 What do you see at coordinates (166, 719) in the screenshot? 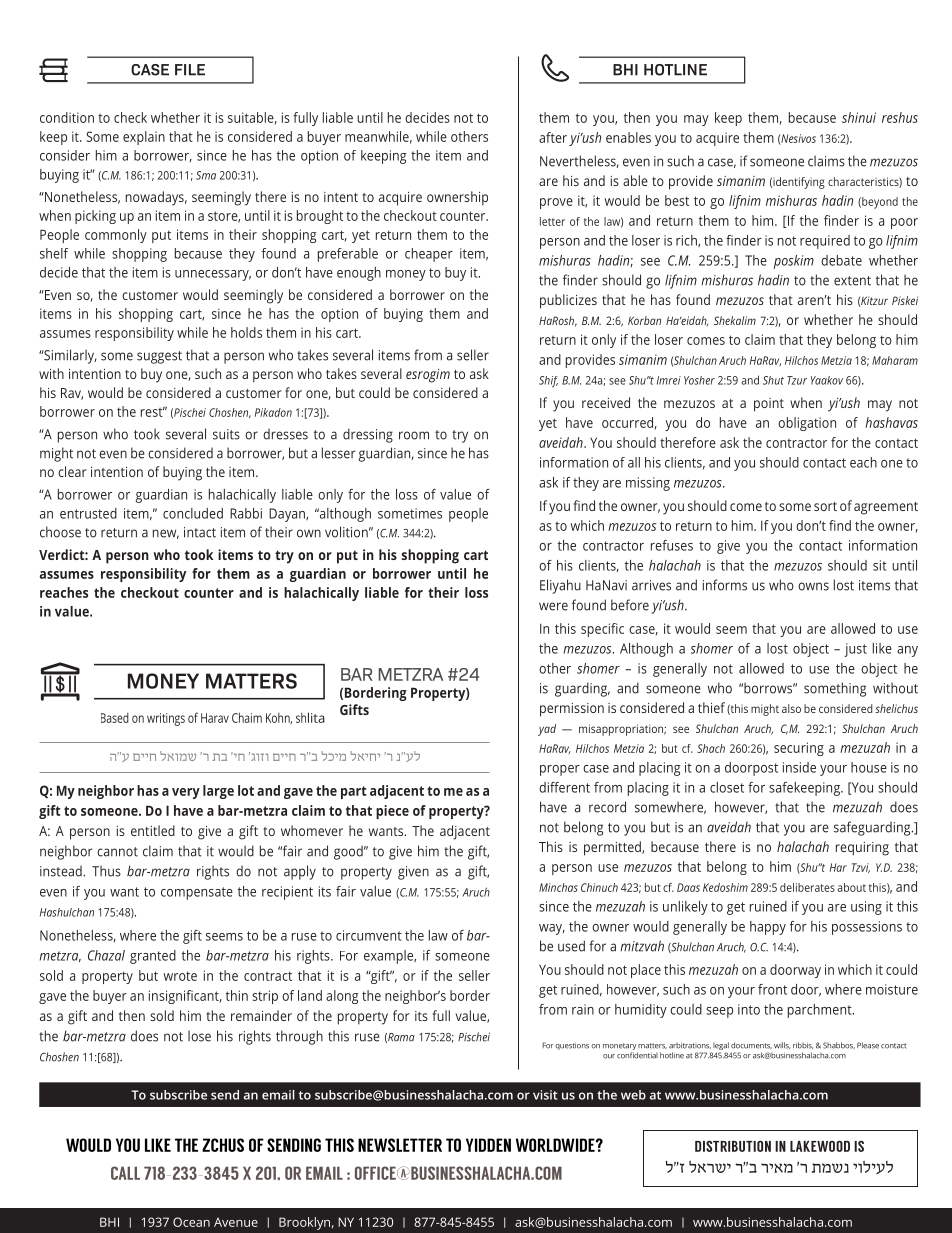
I see `writings` at bounding box center [166, 719].
